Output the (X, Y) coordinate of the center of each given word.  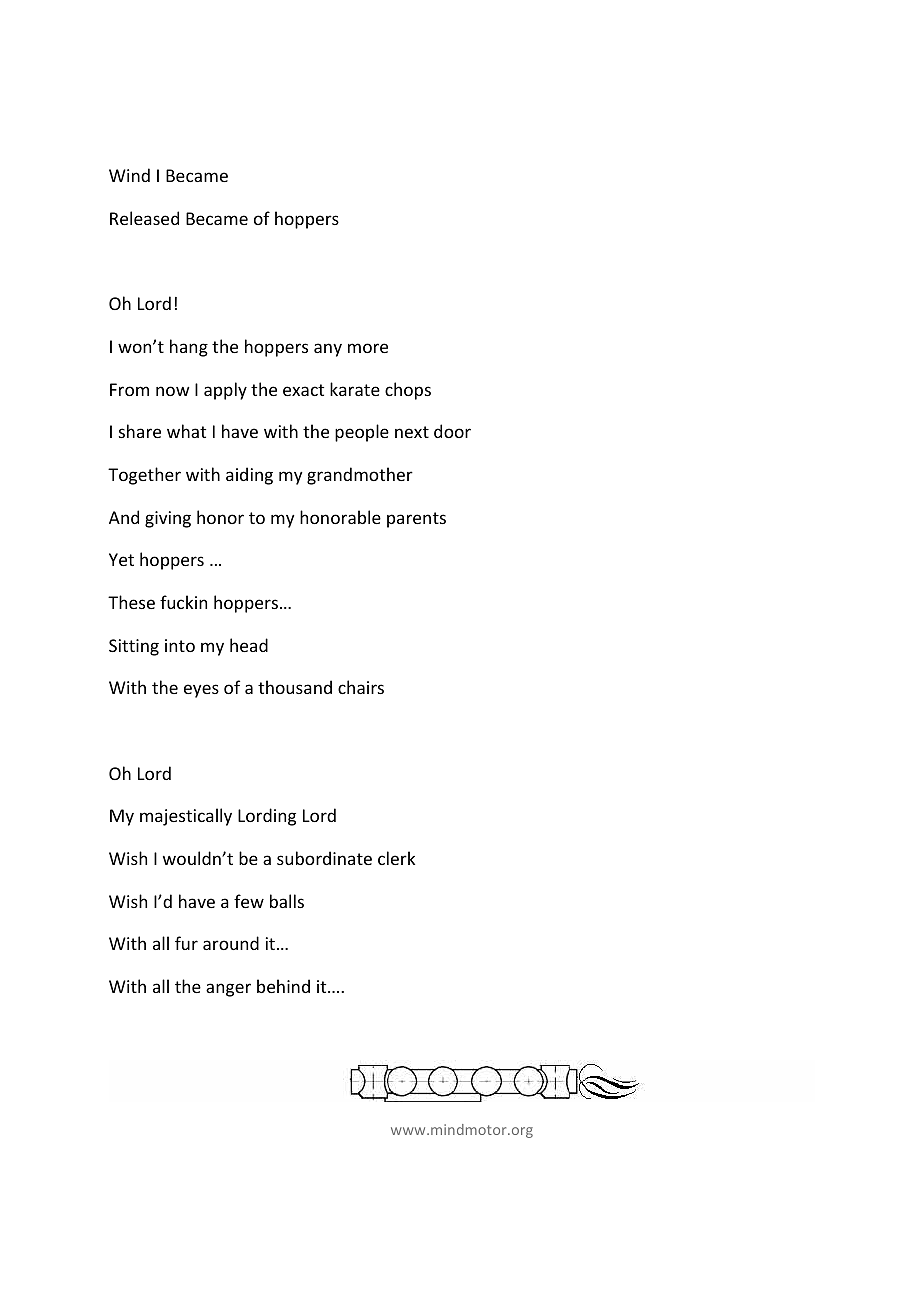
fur (186, 943)
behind (283, 986)
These (131, 602)
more (368, 348)
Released (144, 218)
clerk (396, 858)
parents (416, 520)
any (328, 350)
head (249, 645)
